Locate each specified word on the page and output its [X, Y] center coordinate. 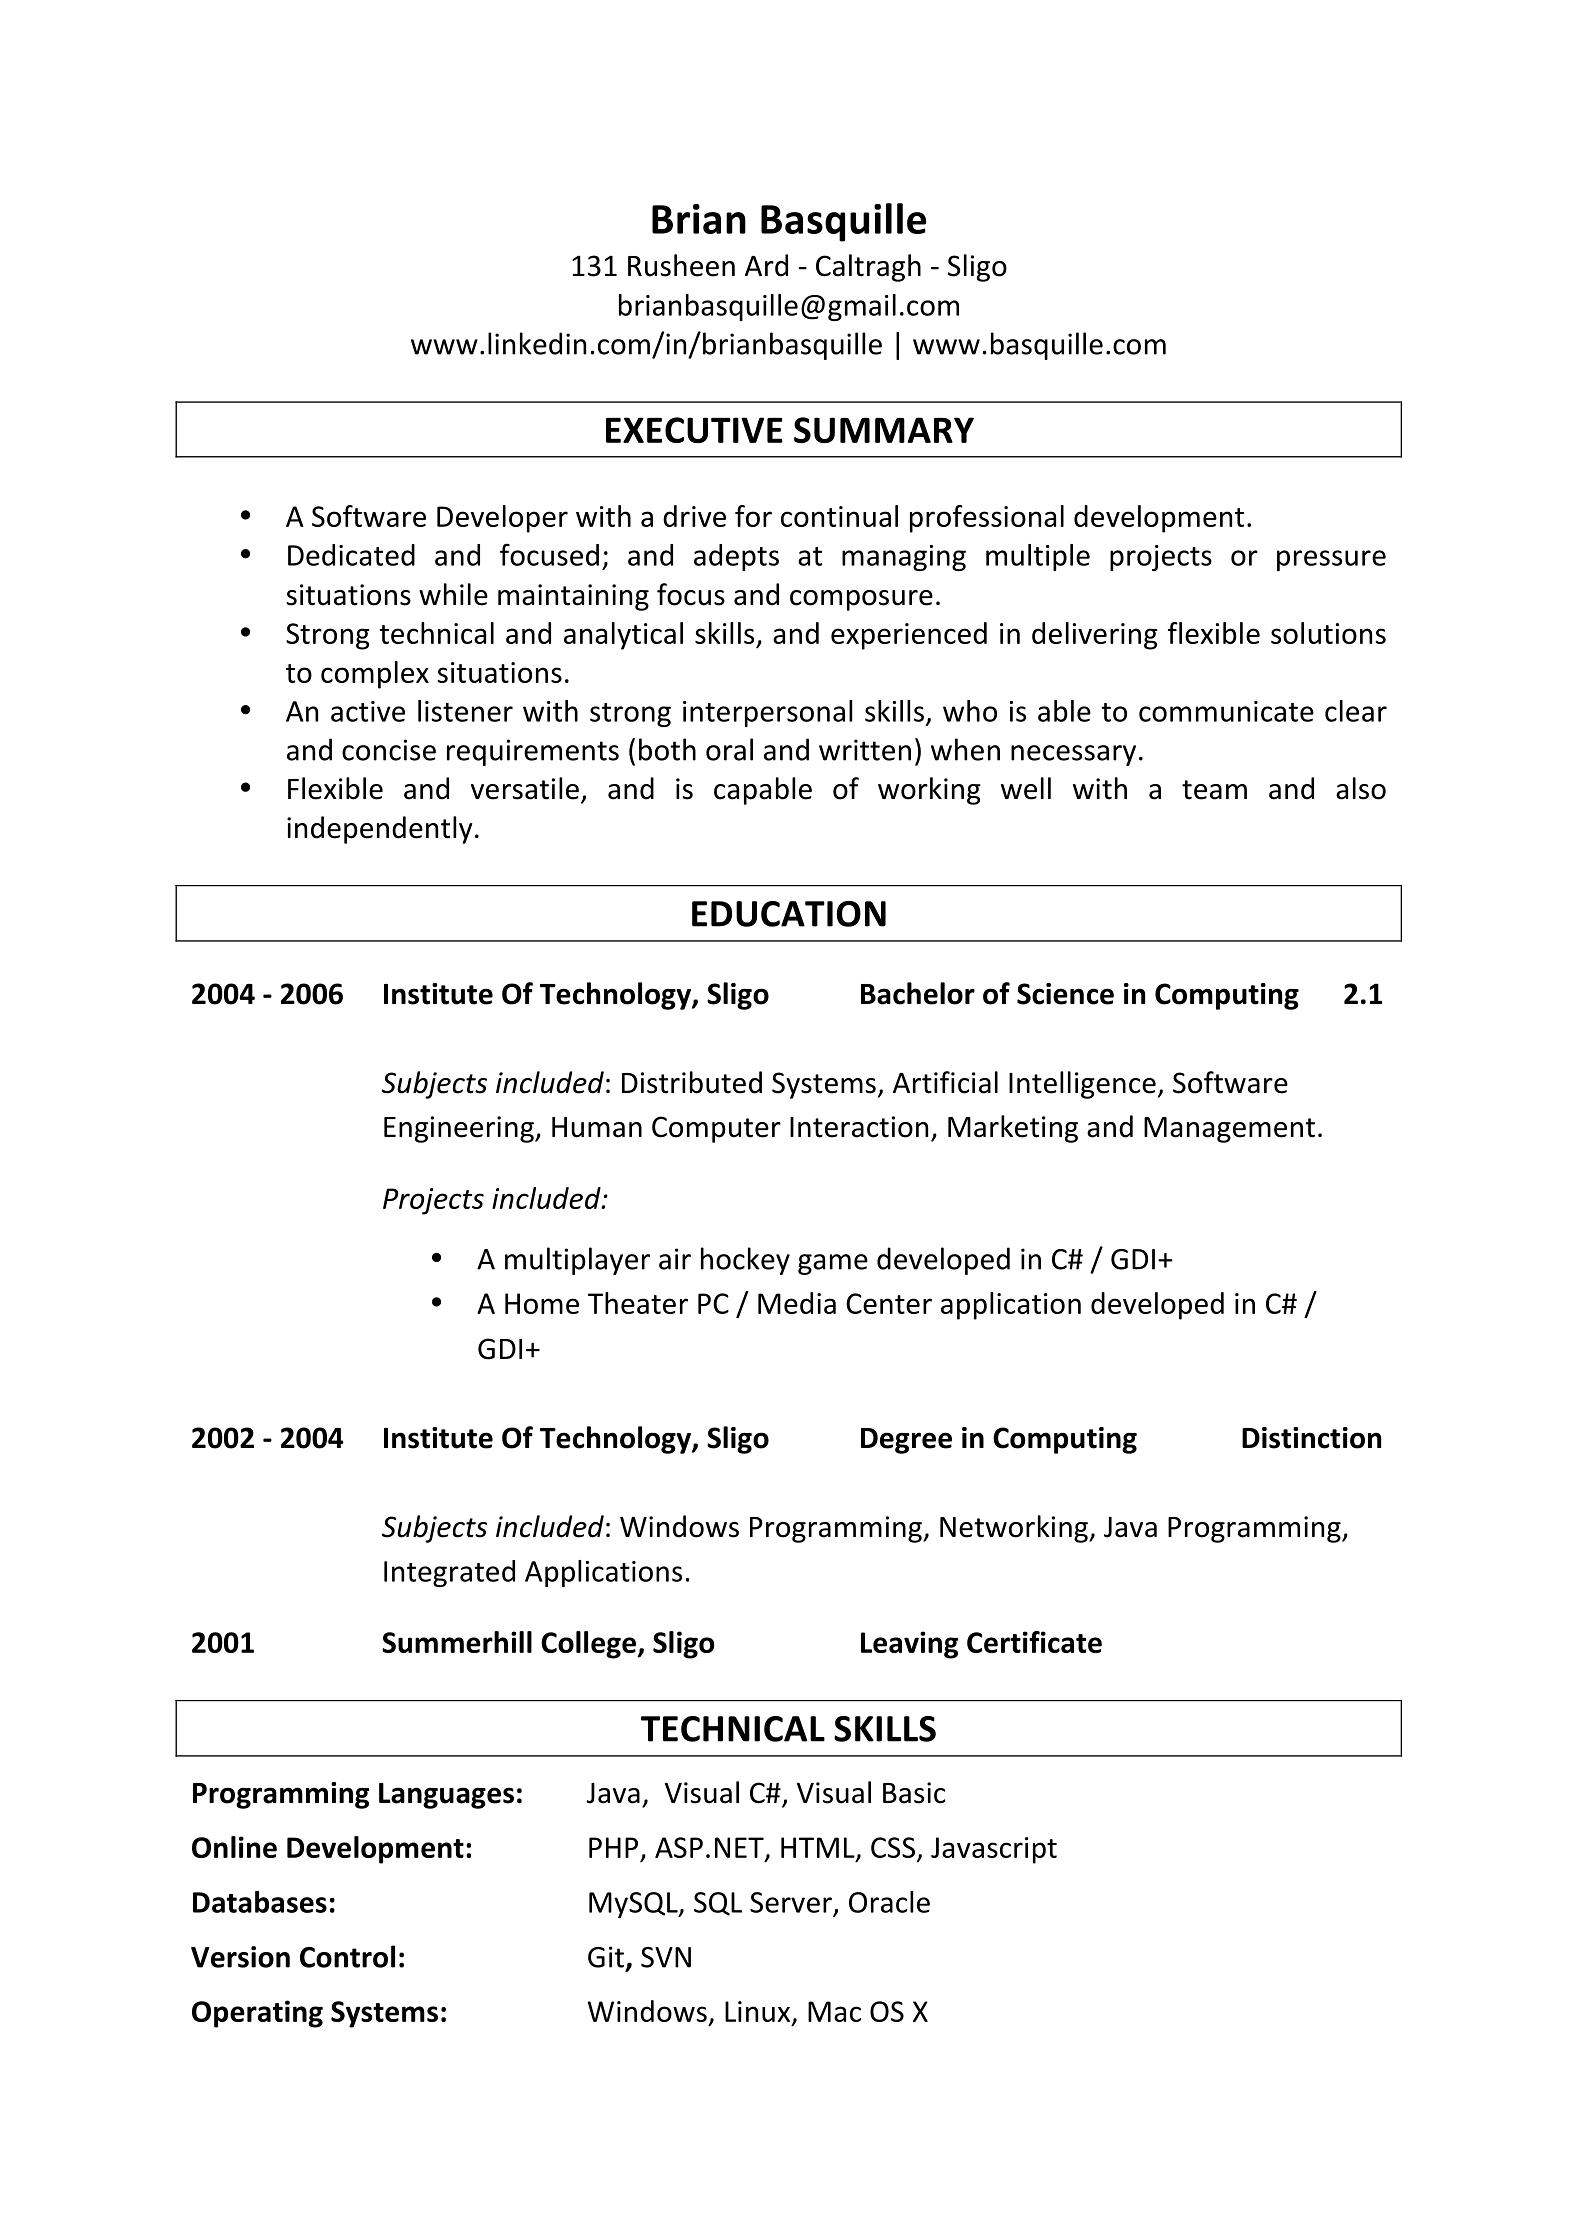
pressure [1331, 560]
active [368, 711]
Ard [766, 265]
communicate [1226, 711]
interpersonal [767, 713]
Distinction [1311, 1438]
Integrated [449, 1573]
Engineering [460, 1129]
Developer [502, 519]
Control [347, 1956]
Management [1229, 1130]
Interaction [859, 1127]
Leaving [909, 1645]
